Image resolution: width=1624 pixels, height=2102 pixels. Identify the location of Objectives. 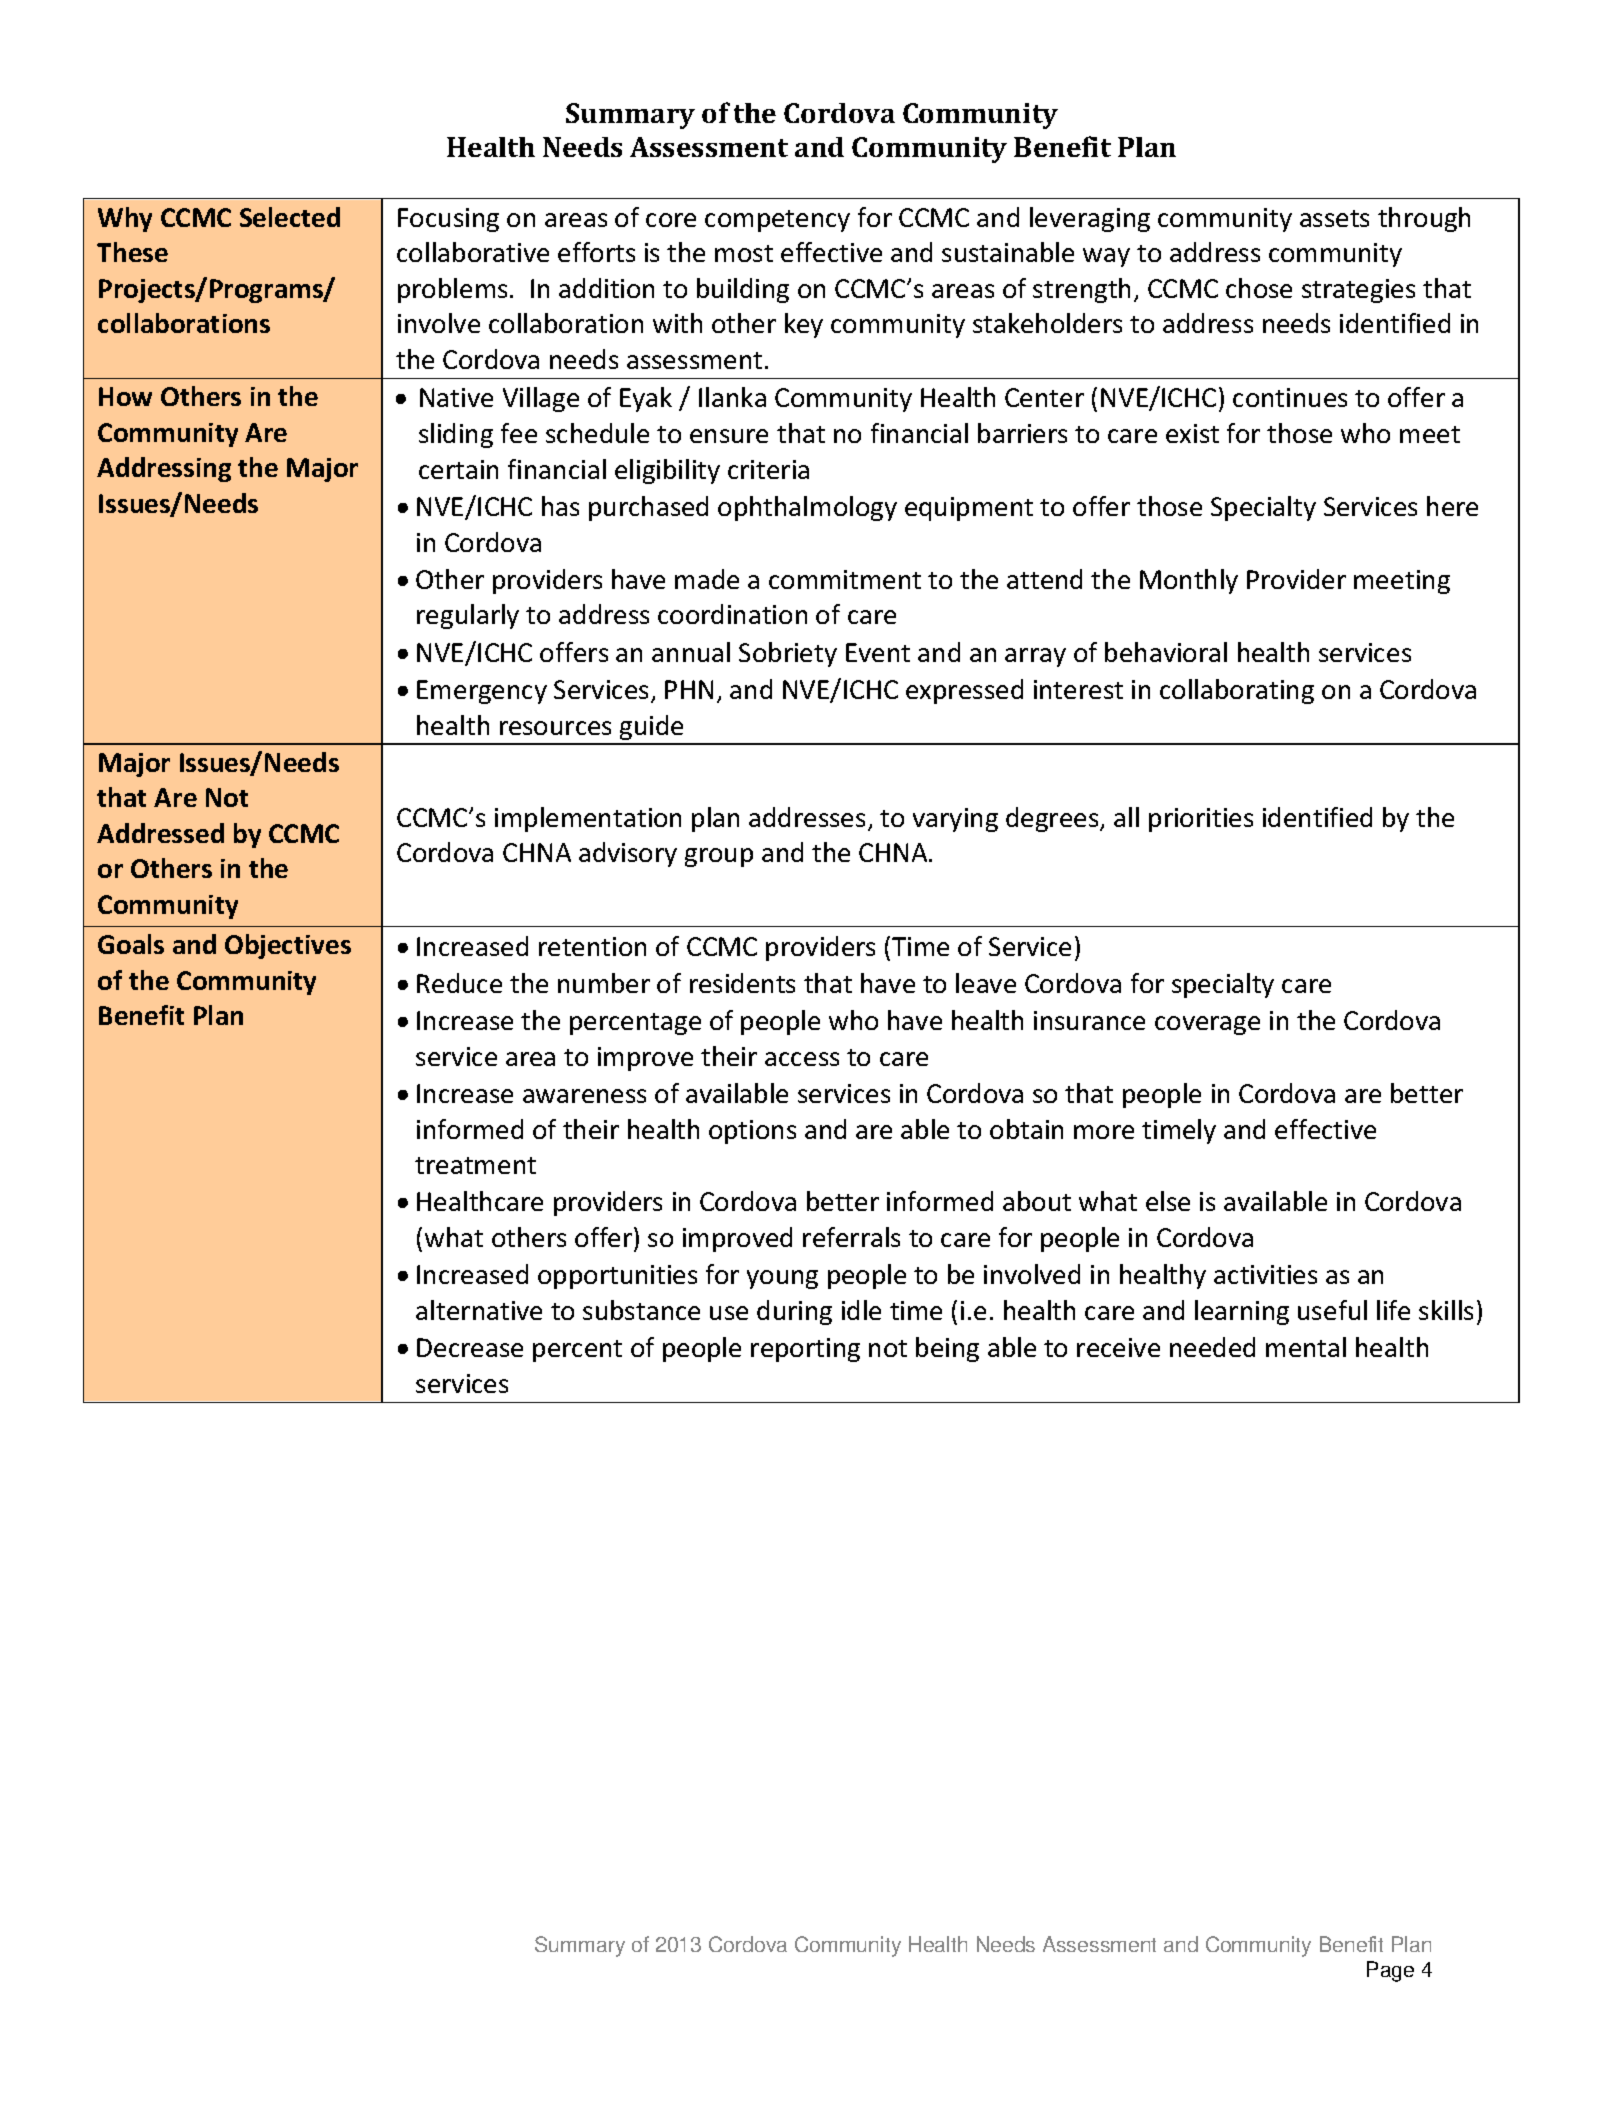
(288, 946).
